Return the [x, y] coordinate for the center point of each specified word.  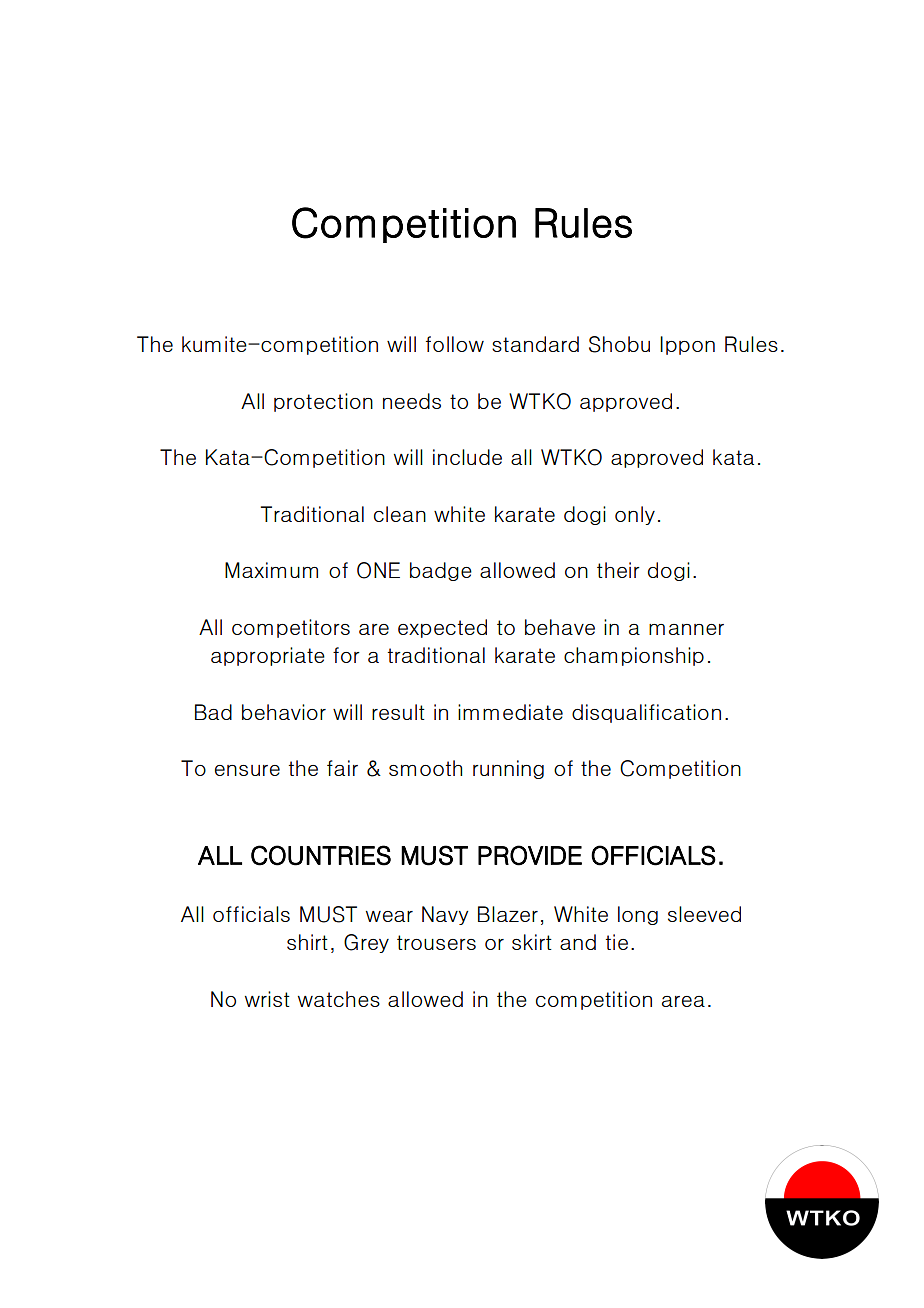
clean [400, 514]
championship [634, 656]
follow [455, 344]
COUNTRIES [321, 855]
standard [535, 344]
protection [323, 402]
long [638, 915]
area [683, 1001]
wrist [267, 999]
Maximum [271, 570]
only [635, 515]
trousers [436, 942]
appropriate [268, 656]
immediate [510, 712]
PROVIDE [530, 855]
